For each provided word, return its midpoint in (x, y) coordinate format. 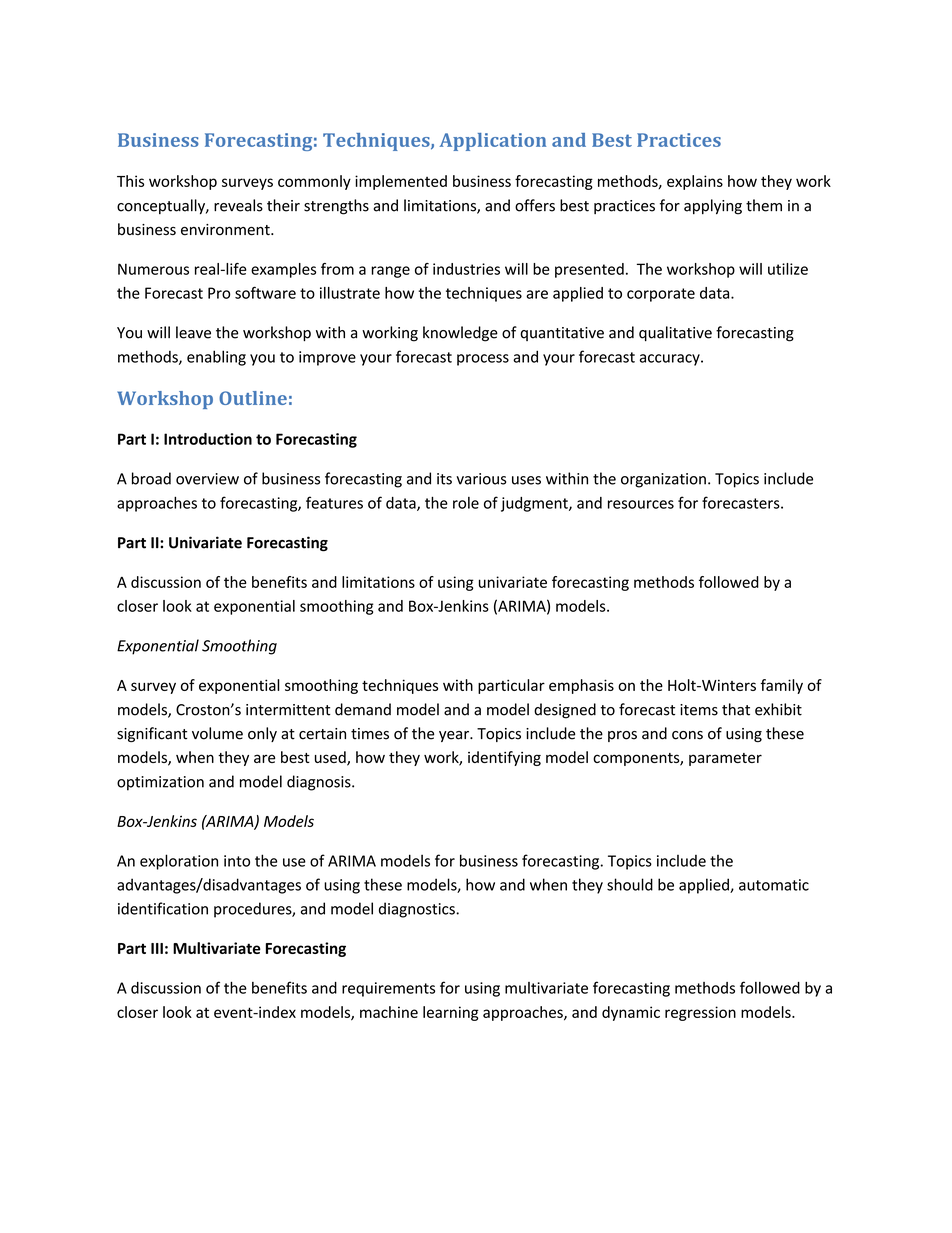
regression (700, 1013)
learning (451, 1013)
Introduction (208, 439)
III (157, 948)
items (699, 710)
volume (217, 733)
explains (695, 182)
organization (663, 480)
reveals (238, 205)
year (455, 736)
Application (493, 142)
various (481, 479)
